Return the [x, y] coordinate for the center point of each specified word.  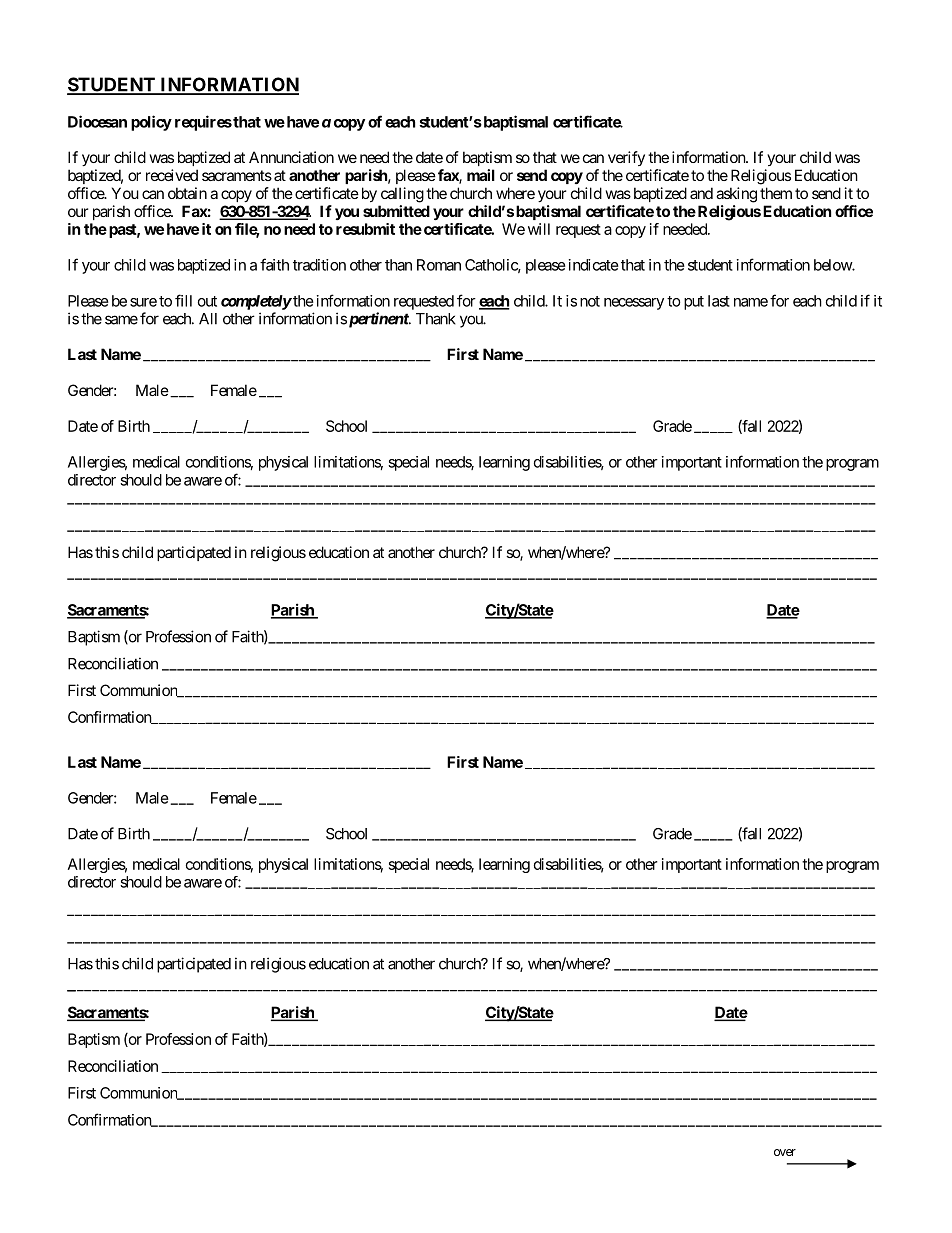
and [701, 193]
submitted [396, 211]
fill [183, 300]
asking [736, 195]
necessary [634, 304]
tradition [319, 265]
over [785, 1152]
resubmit [365, 229]
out [207, 301]
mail [481, 175]
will [539, 229]
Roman [439, 265]
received [172, 175]
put [694, 303]
